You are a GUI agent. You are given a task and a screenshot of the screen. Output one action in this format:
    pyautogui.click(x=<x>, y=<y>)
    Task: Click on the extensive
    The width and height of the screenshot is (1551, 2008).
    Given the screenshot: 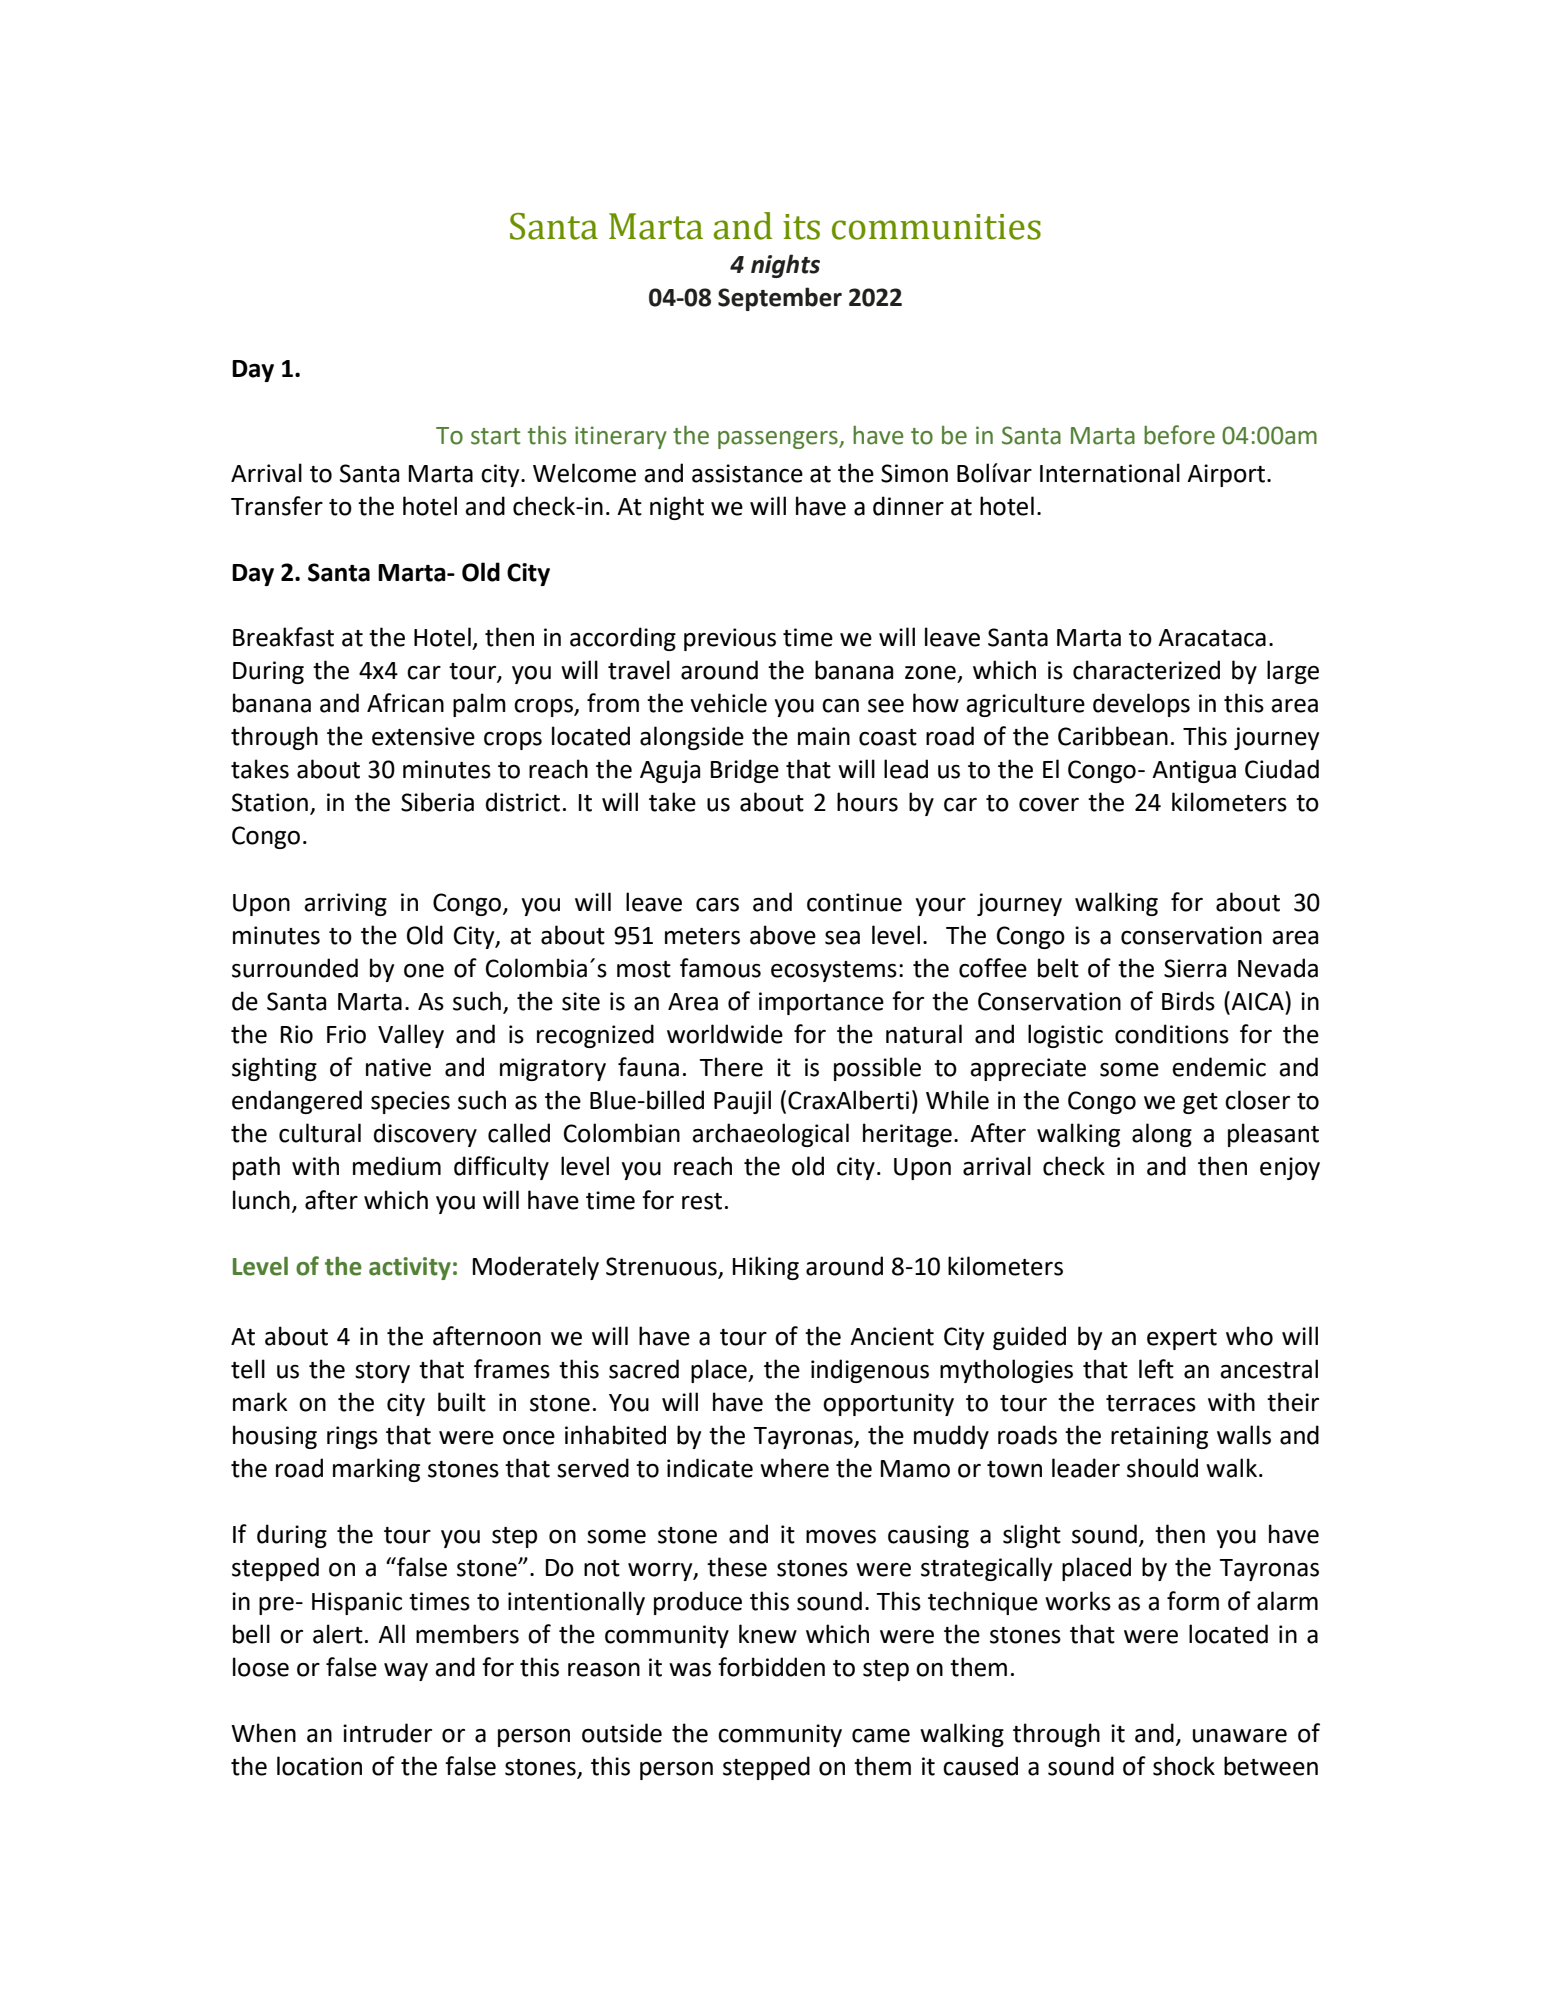 What is the action you would take?
    pyautogui.click(x=423, y=736)
